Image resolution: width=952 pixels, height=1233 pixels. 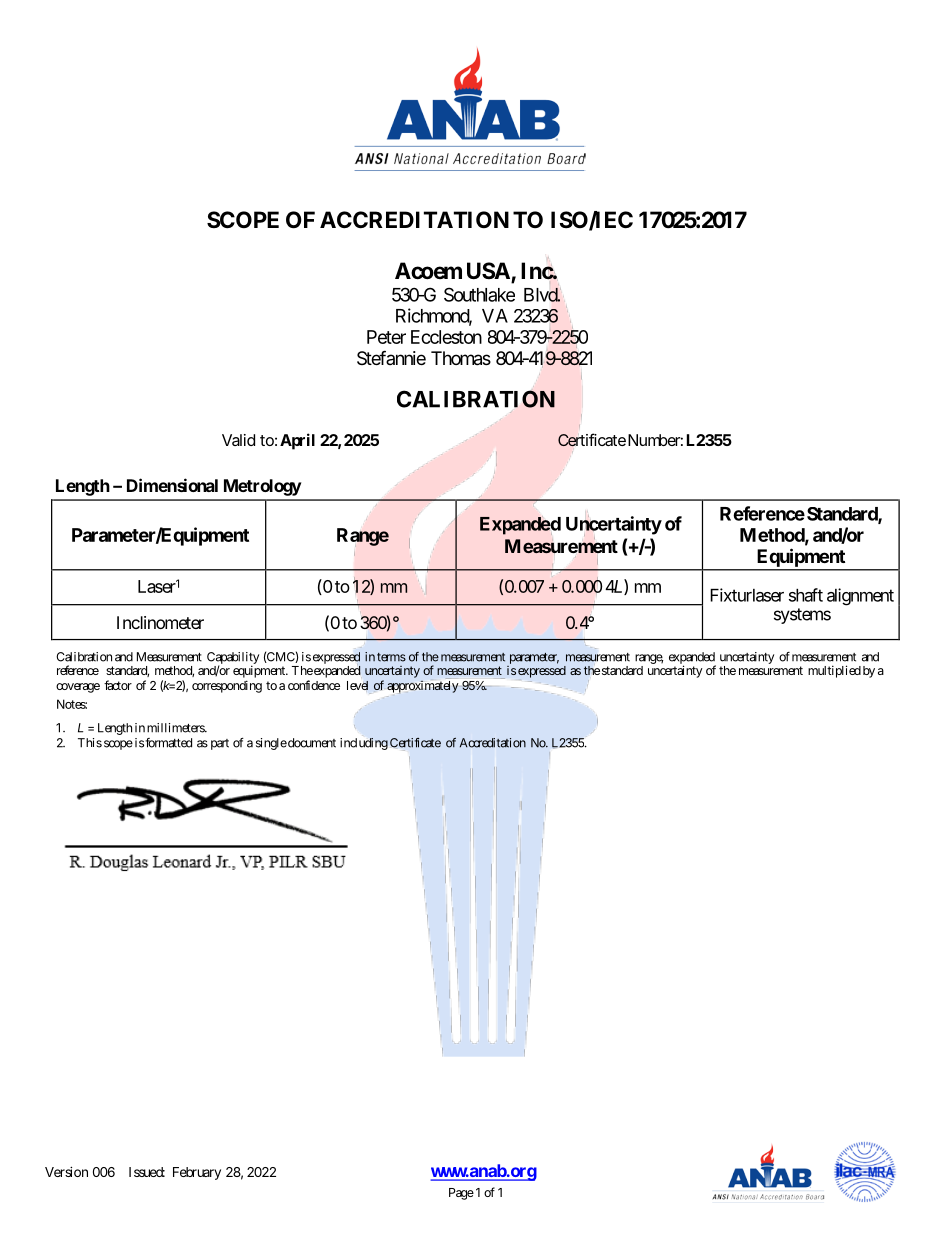 I want to click on Capability, so click(x=233, y=659).
